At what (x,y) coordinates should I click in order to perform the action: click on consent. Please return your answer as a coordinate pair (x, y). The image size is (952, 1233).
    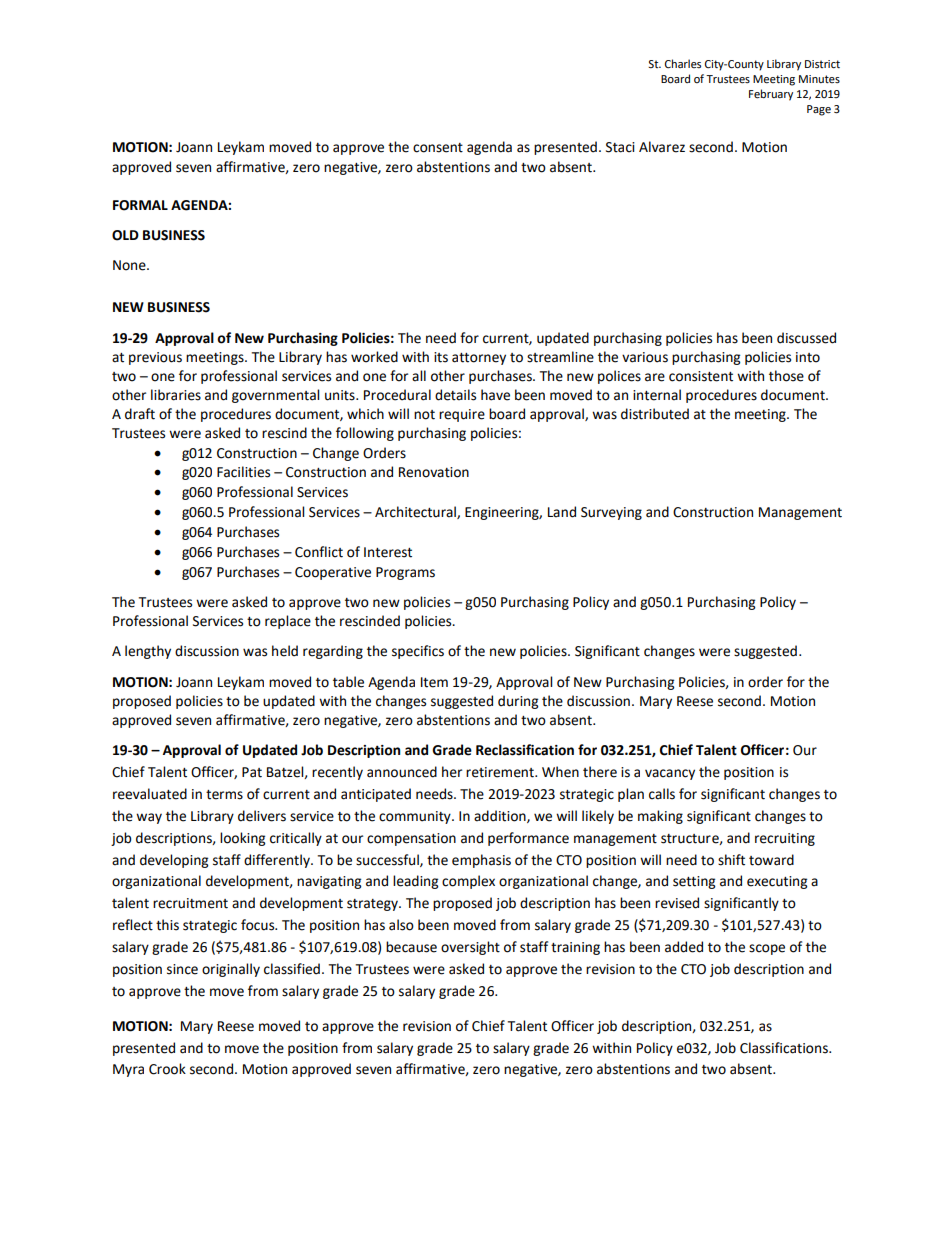
    Looking at the image, I should click on (438, 148).
